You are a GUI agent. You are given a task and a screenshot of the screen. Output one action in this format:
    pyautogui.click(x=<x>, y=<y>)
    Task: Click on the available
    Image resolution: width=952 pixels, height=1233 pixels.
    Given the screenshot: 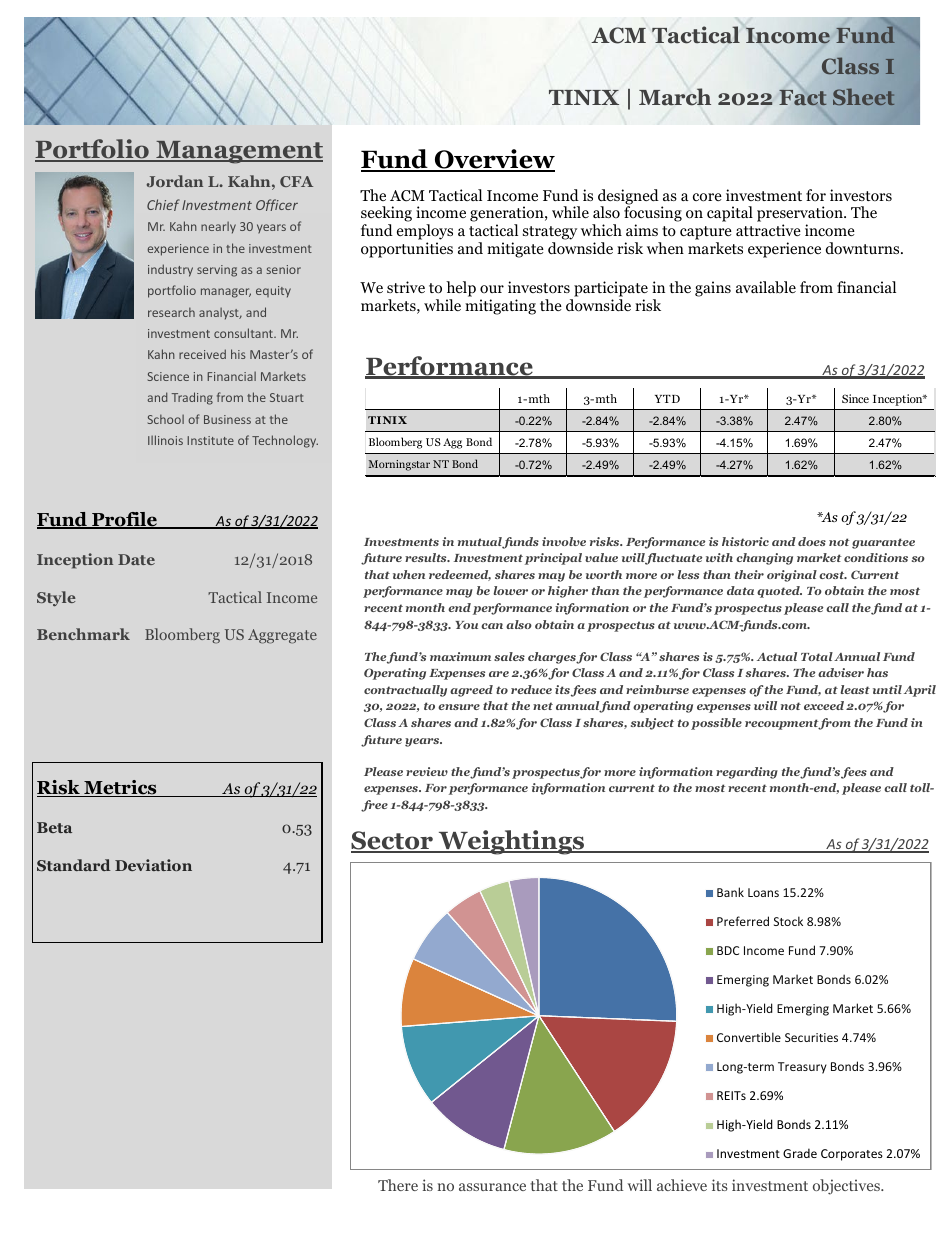 What is the action you would take?
    pyautogui.click(x=766, y=287)
